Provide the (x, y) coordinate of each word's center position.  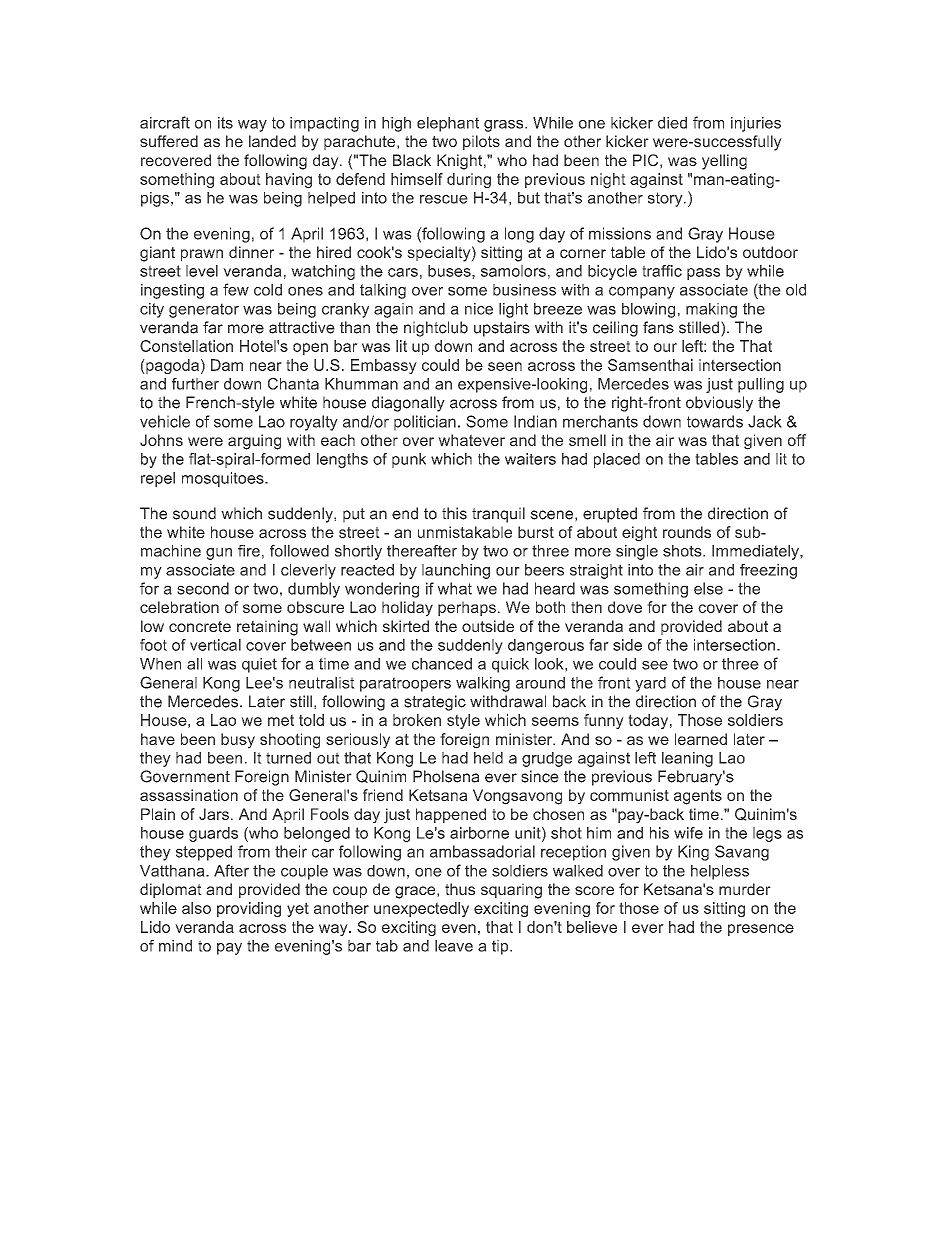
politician (425, 423)
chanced (442, 664)
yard (650, 684)
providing (249, 909)
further (195, 384)
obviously (719, 404)
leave (454, 946)
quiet (259, 665)
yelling (724, 162)
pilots (481, 142)
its (225, 123)
